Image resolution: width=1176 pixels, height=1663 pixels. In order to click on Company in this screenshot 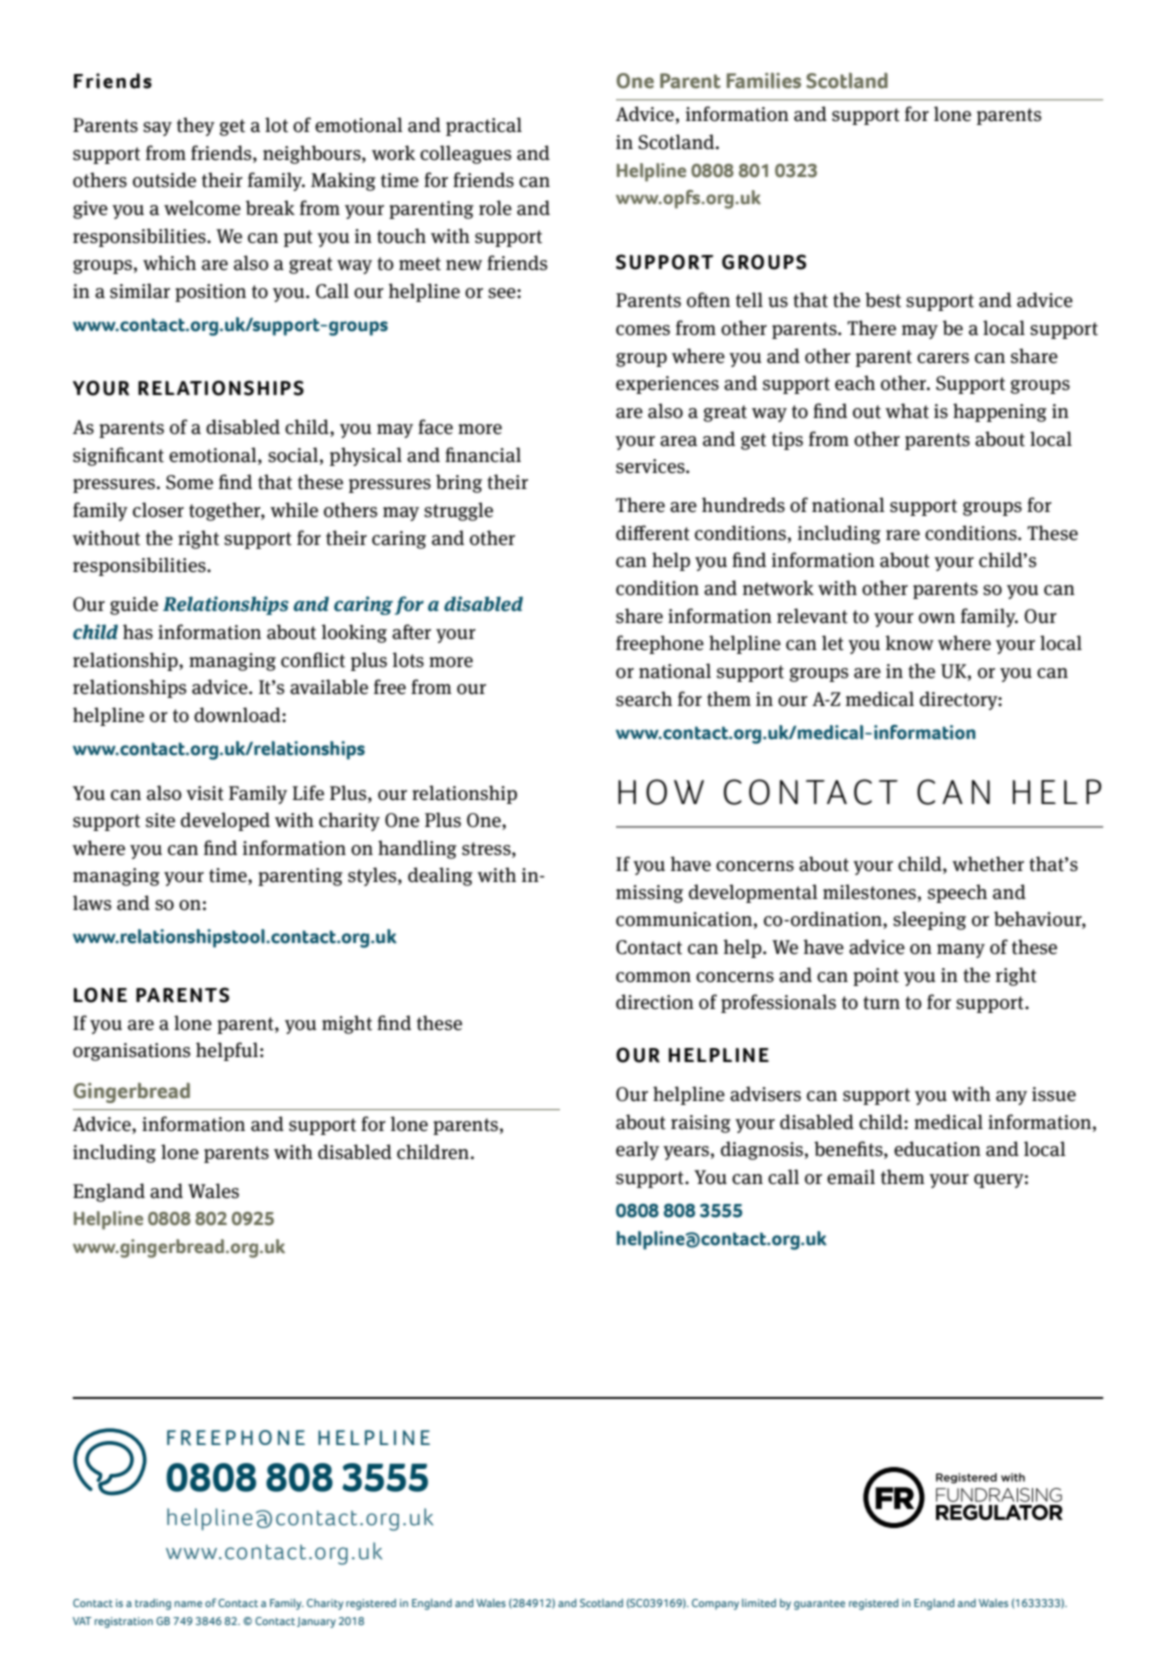, I will do `click(715, 1604)`.
